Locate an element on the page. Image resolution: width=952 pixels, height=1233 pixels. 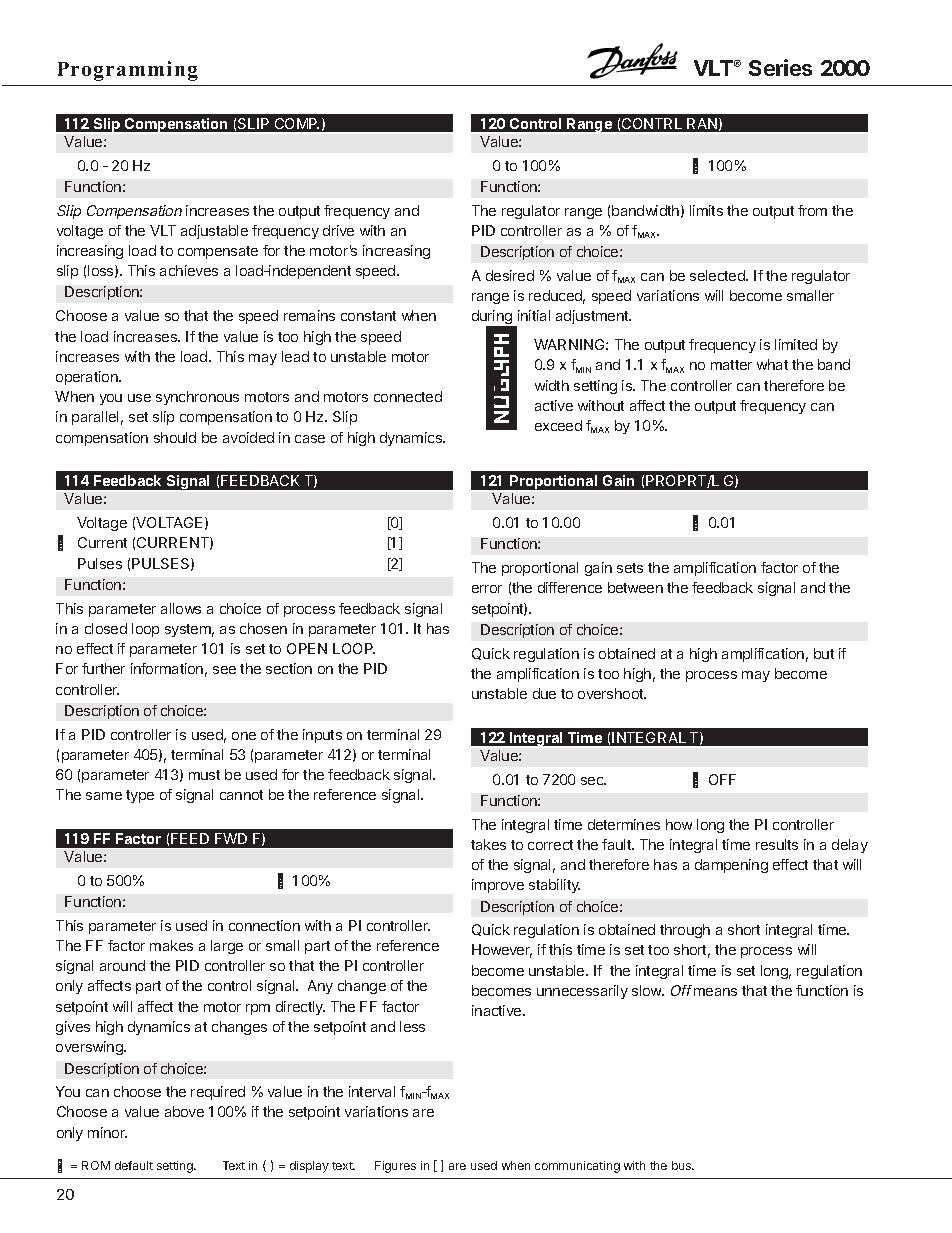
drive is located at coordinates (338, 230).
